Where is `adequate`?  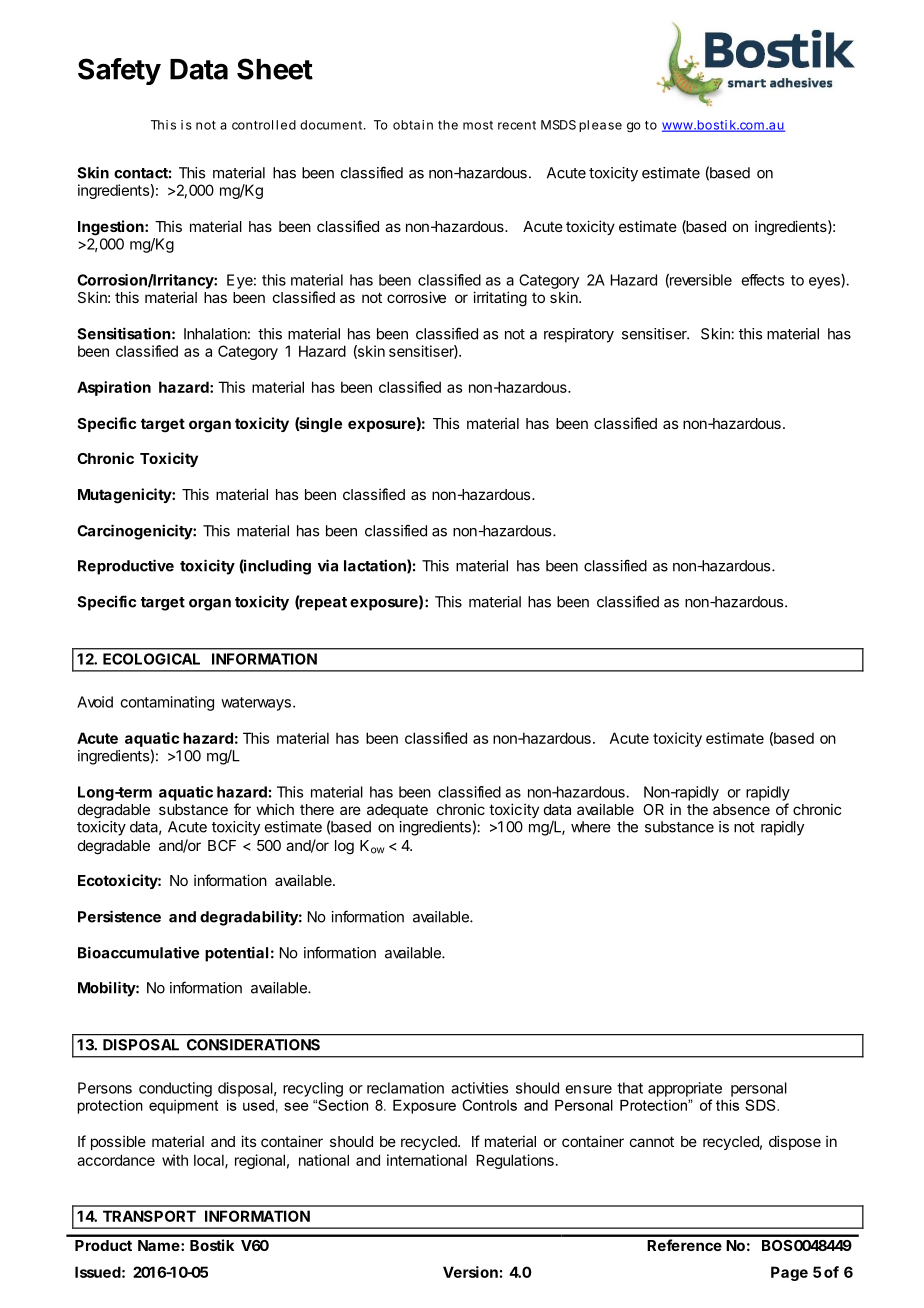
adequate is located at coordinates (397, 811).
